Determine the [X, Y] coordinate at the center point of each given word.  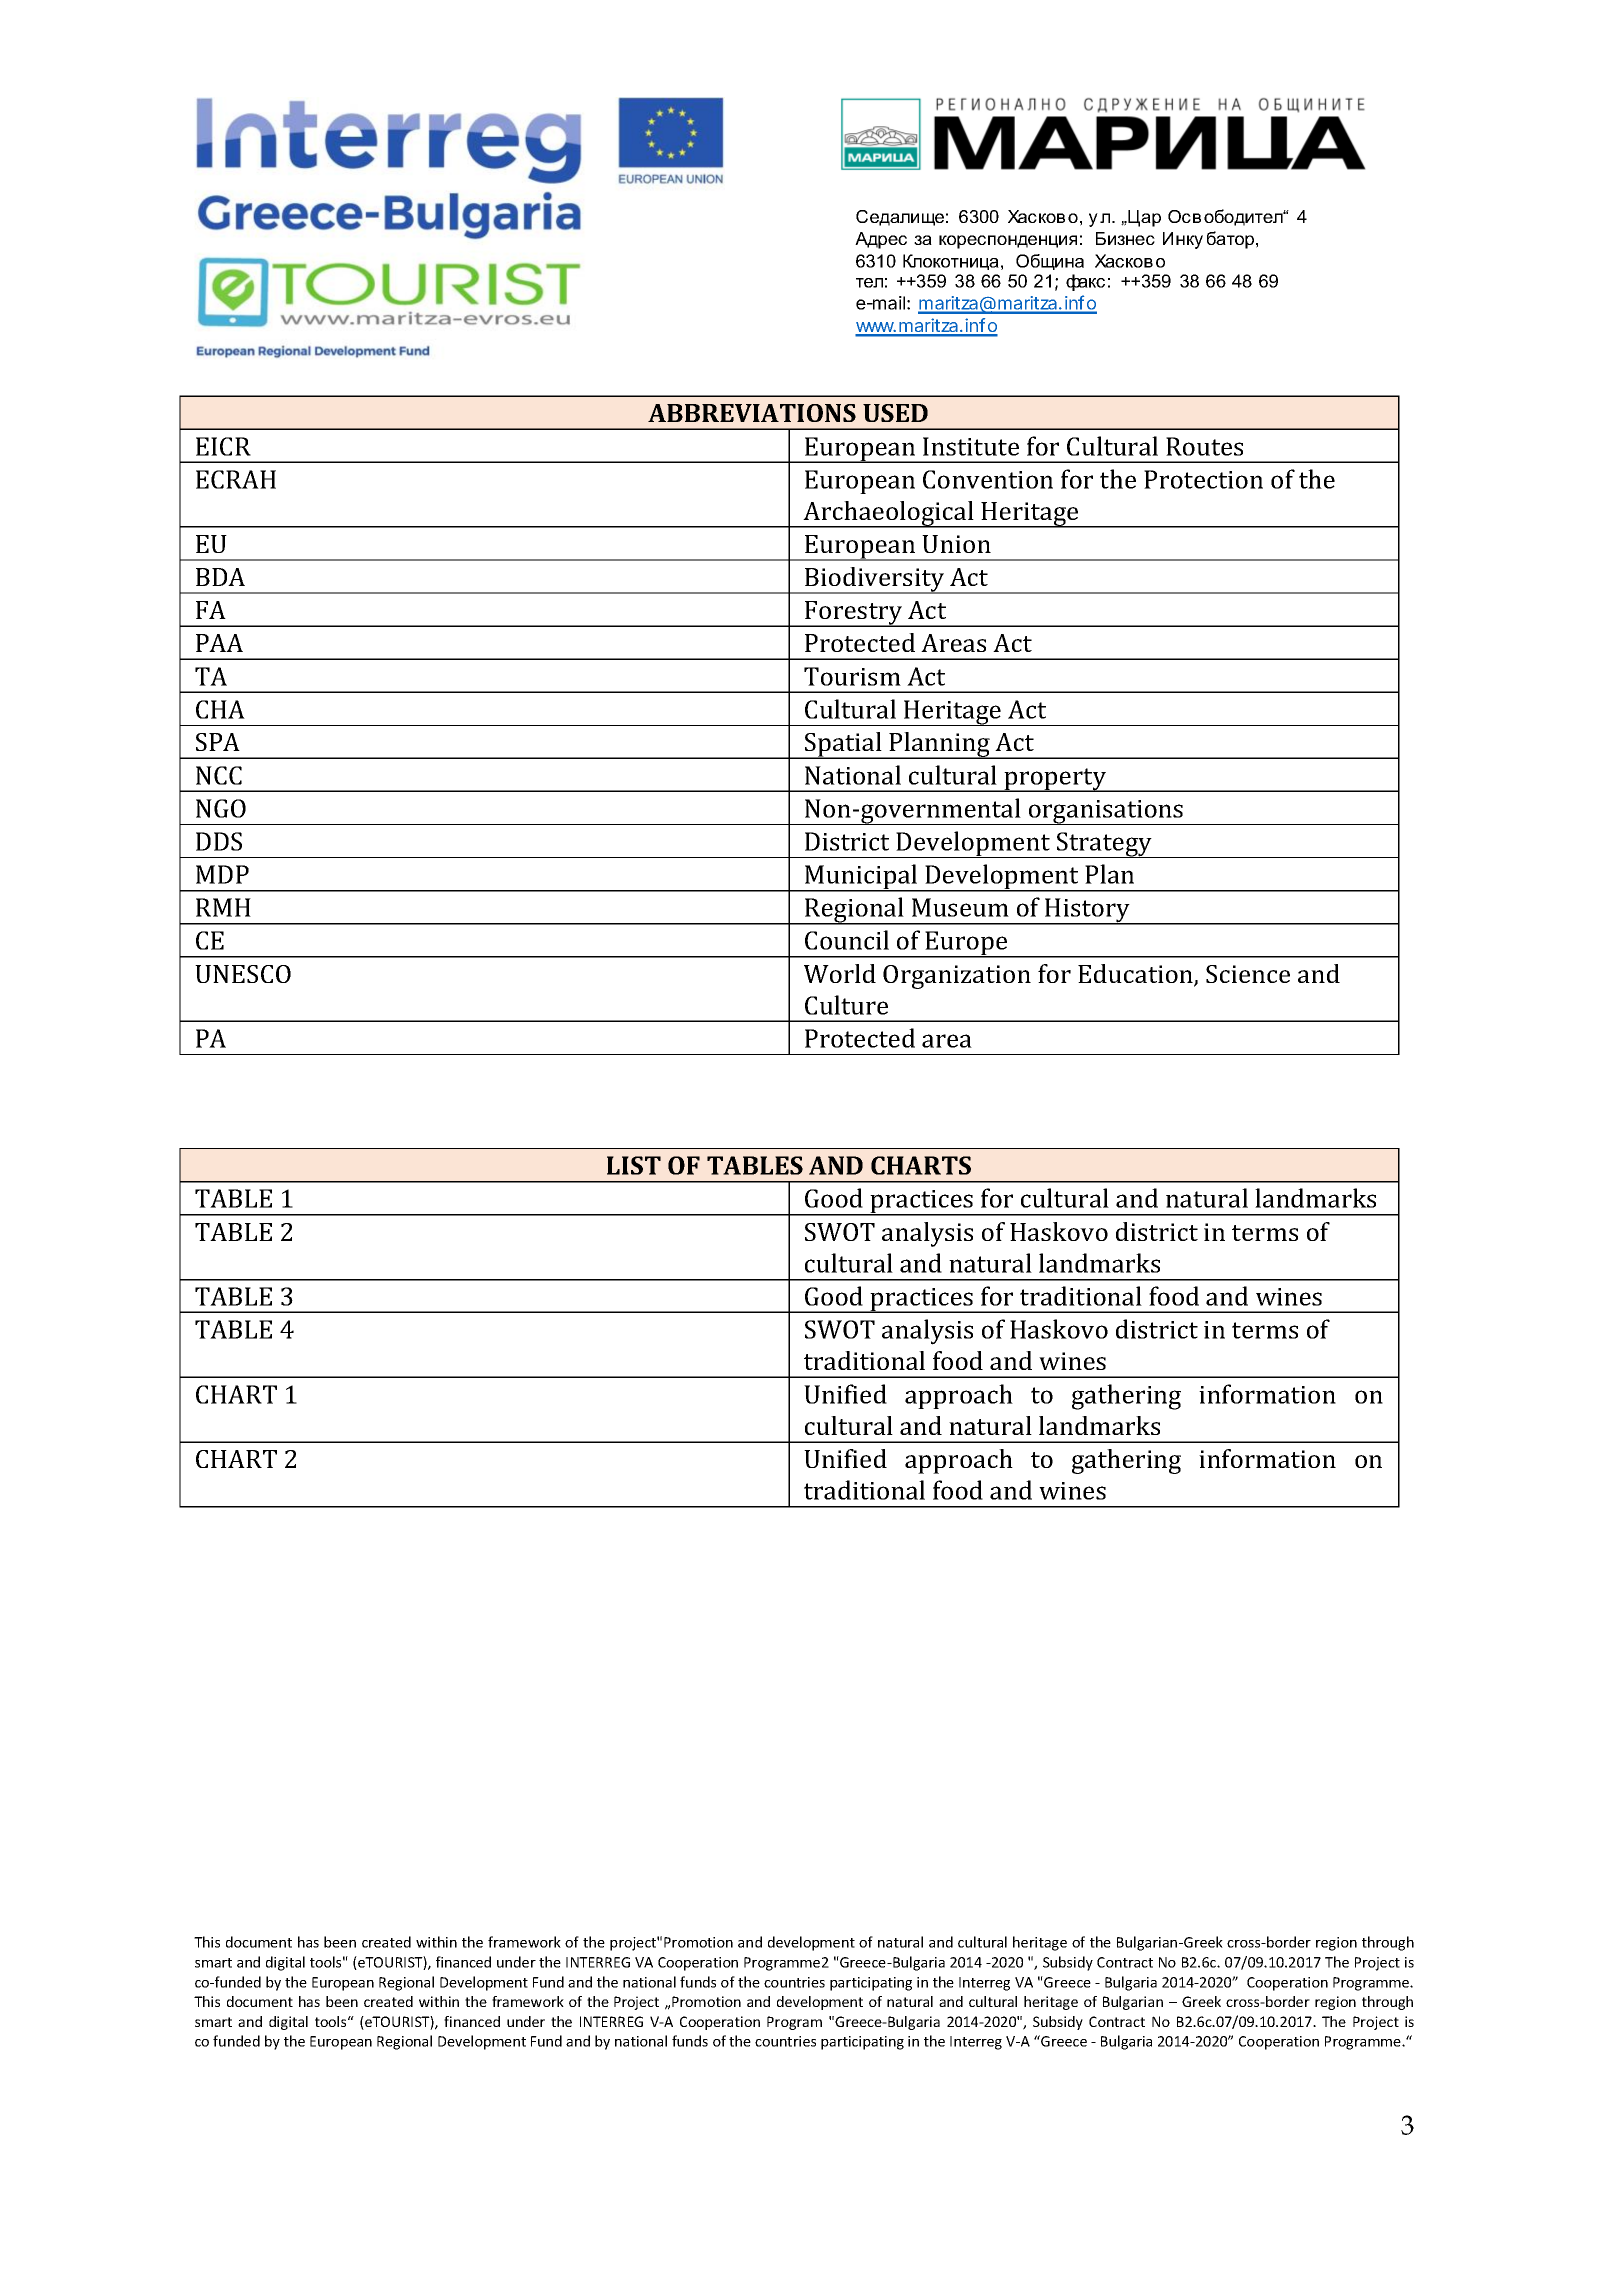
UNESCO [243, 974]
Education [1136, 975]
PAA [219, 643]
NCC [219, 775]
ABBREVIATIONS [752, 413]
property [1055, 780]
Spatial [843, 745]
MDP [222, 874]
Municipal [861, 878]
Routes [1204, 446]
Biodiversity [875, 580]
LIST [634, 1165]
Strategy [1104, 845]
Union [956, 544]
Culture [846, 1005]
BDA [220, 577]
